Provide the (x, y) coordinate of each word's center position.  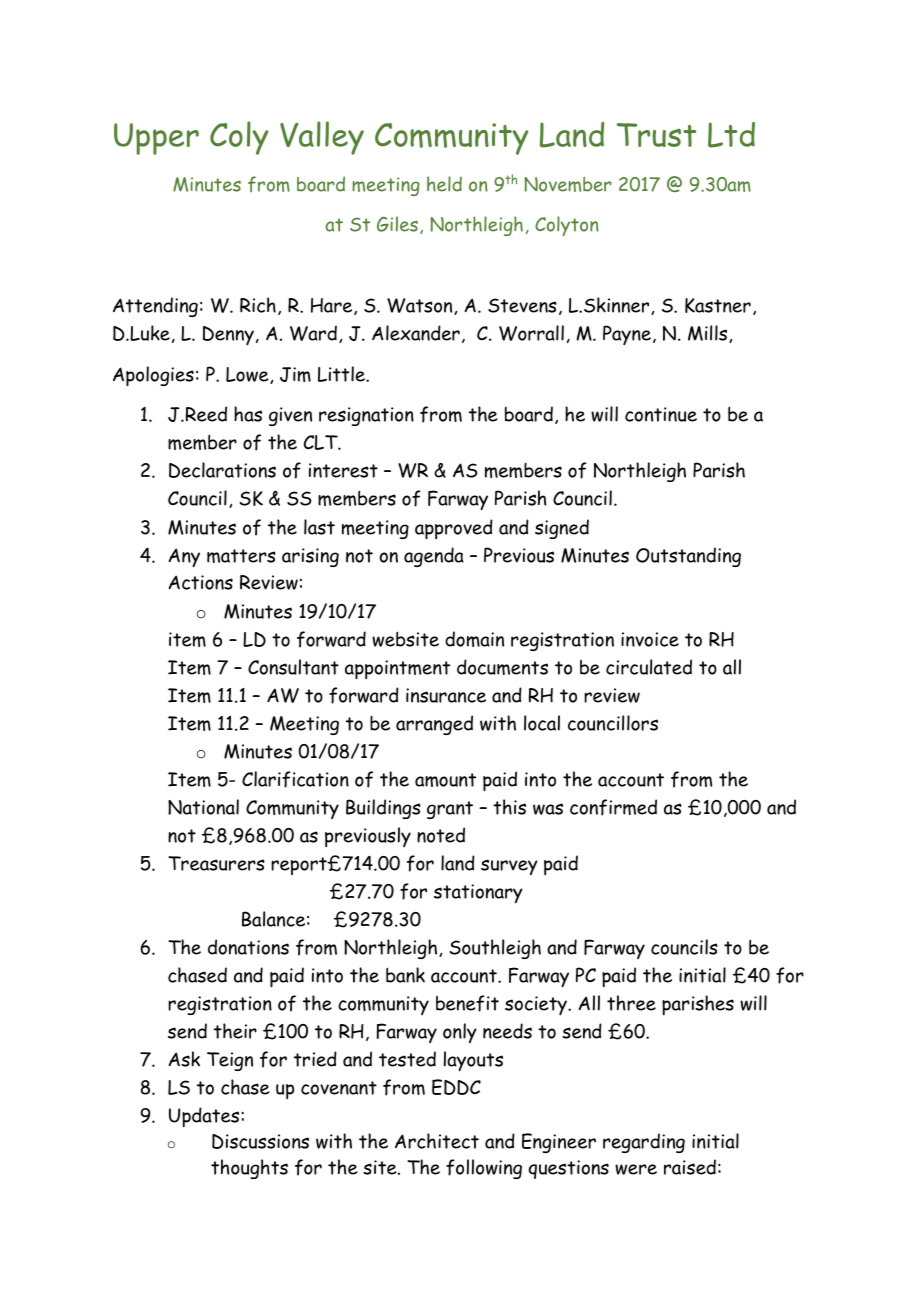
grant (450, 810)
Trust (656, 135)
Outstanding (688, 557)
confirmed (613, 807)
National (203, 807)
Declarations (222, 470)
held (444, 184)
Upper (156, 139)
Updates (205, 1117)
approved (454, 529)
